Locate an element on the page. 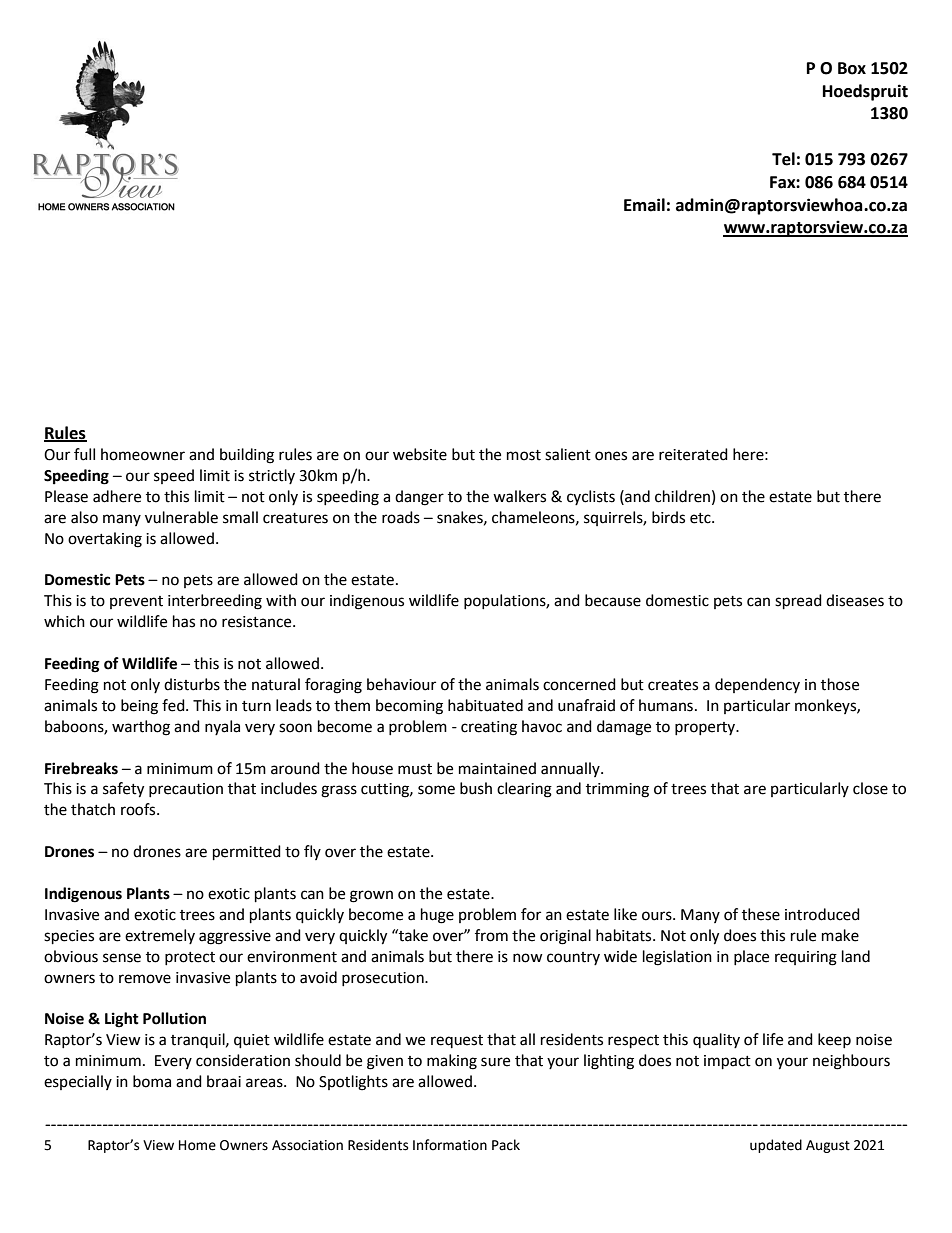 This page has width=952, height=1233. full is located at coordinates (84, 454).
